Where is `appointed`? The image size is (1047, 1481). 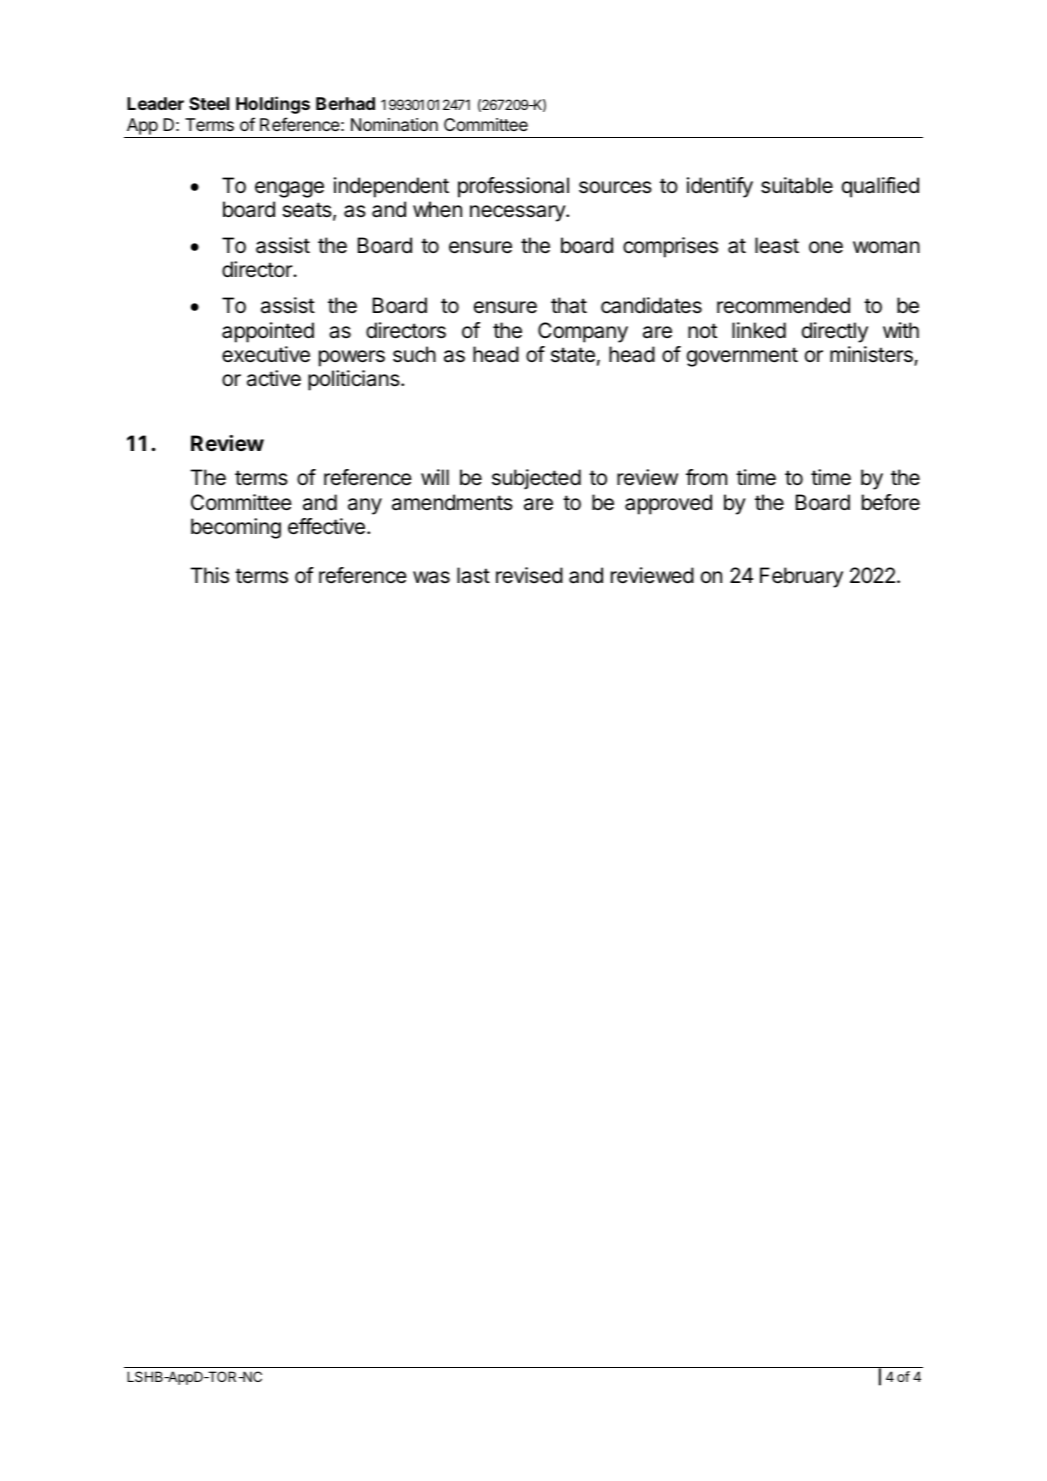 appointed is located at coordinates (268, 332).
